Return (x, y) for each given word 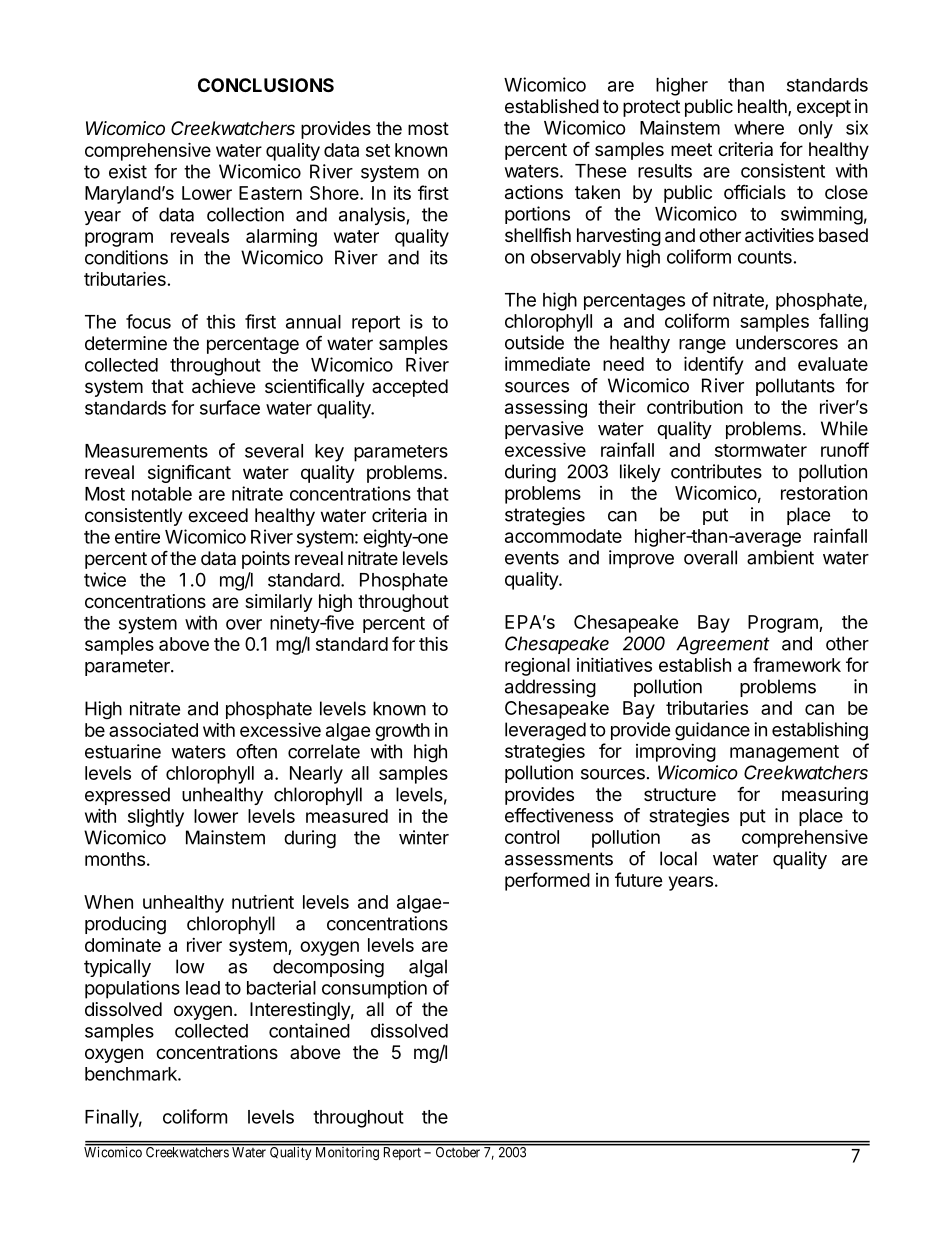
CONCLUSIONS (266, 85)
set (378, 150)
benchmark (132, 1074)
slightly (156, 818)
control (532, 837)
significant (189, 473)
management (784, 753)
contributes (716, 471)
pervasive (544, 430)
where (759, 128)
